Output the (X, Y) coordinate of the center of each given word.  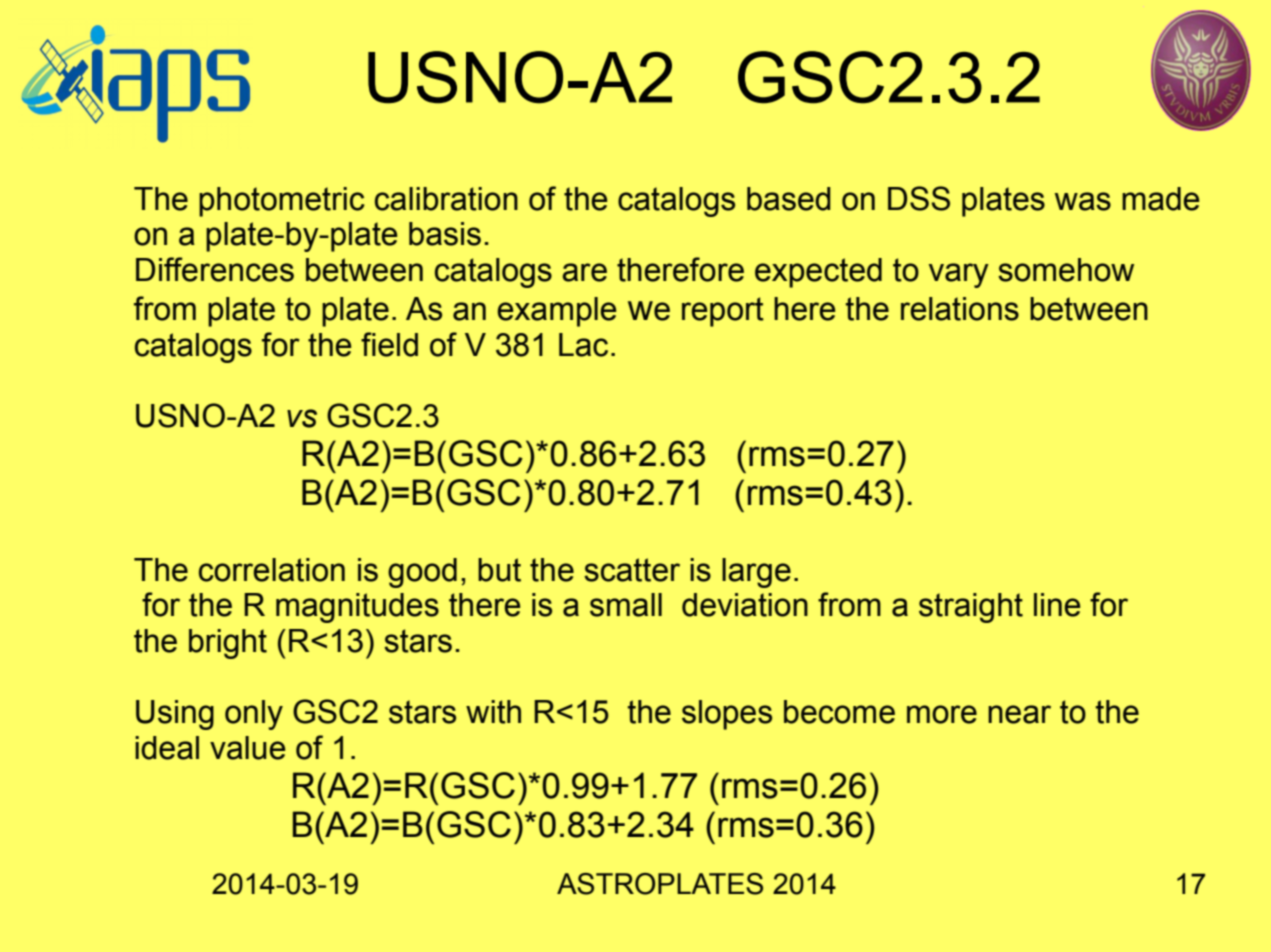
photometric (282, 202)
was (1083, 201)
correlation (272, 570)
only (254, 715)
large (756, 573)
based (789, 199)
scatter (632, 570)
